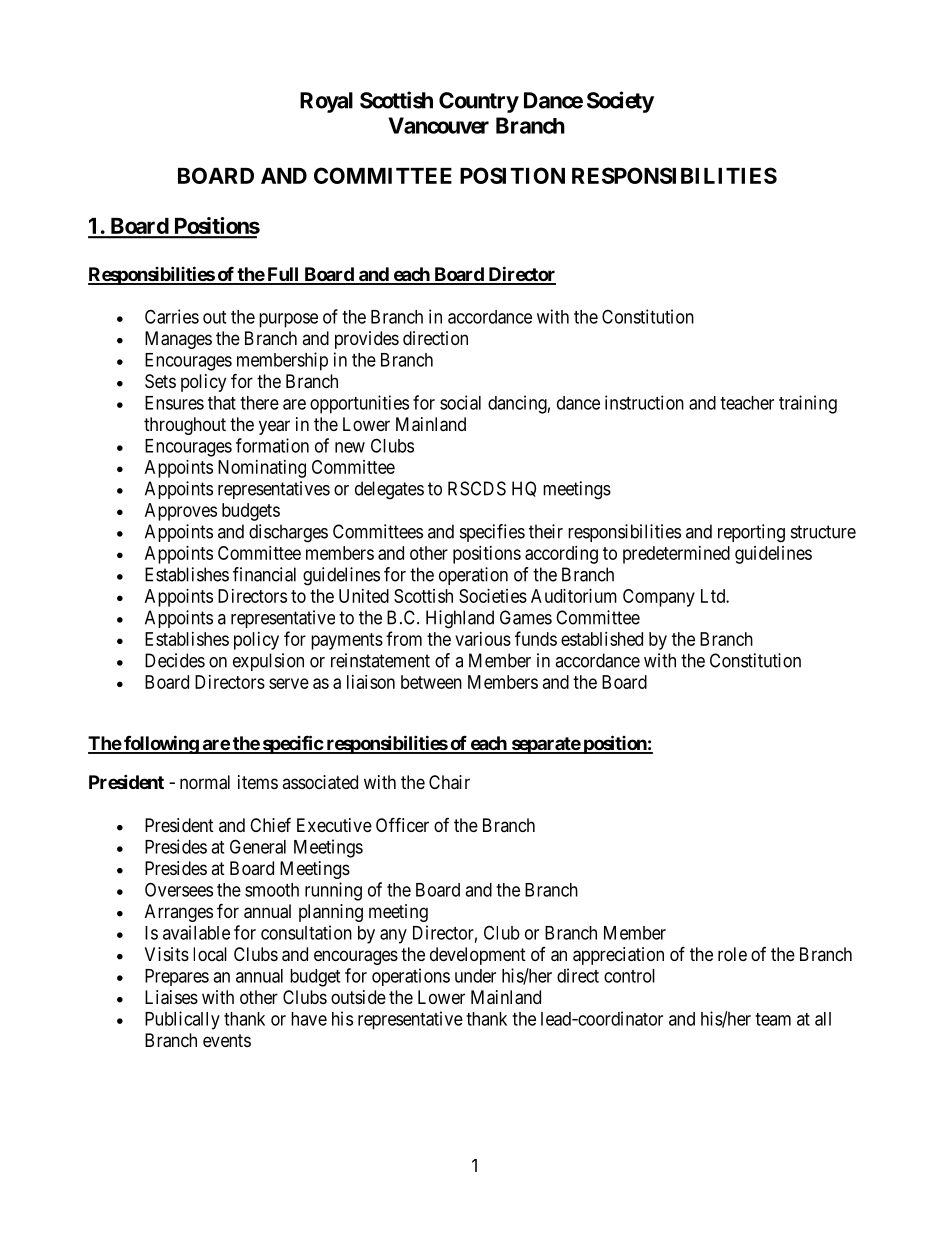 This image has height=1233, width=952. What do you see at coordinates (479, 102) in the image?
I see `Country` at bounding box center [479, 102].
